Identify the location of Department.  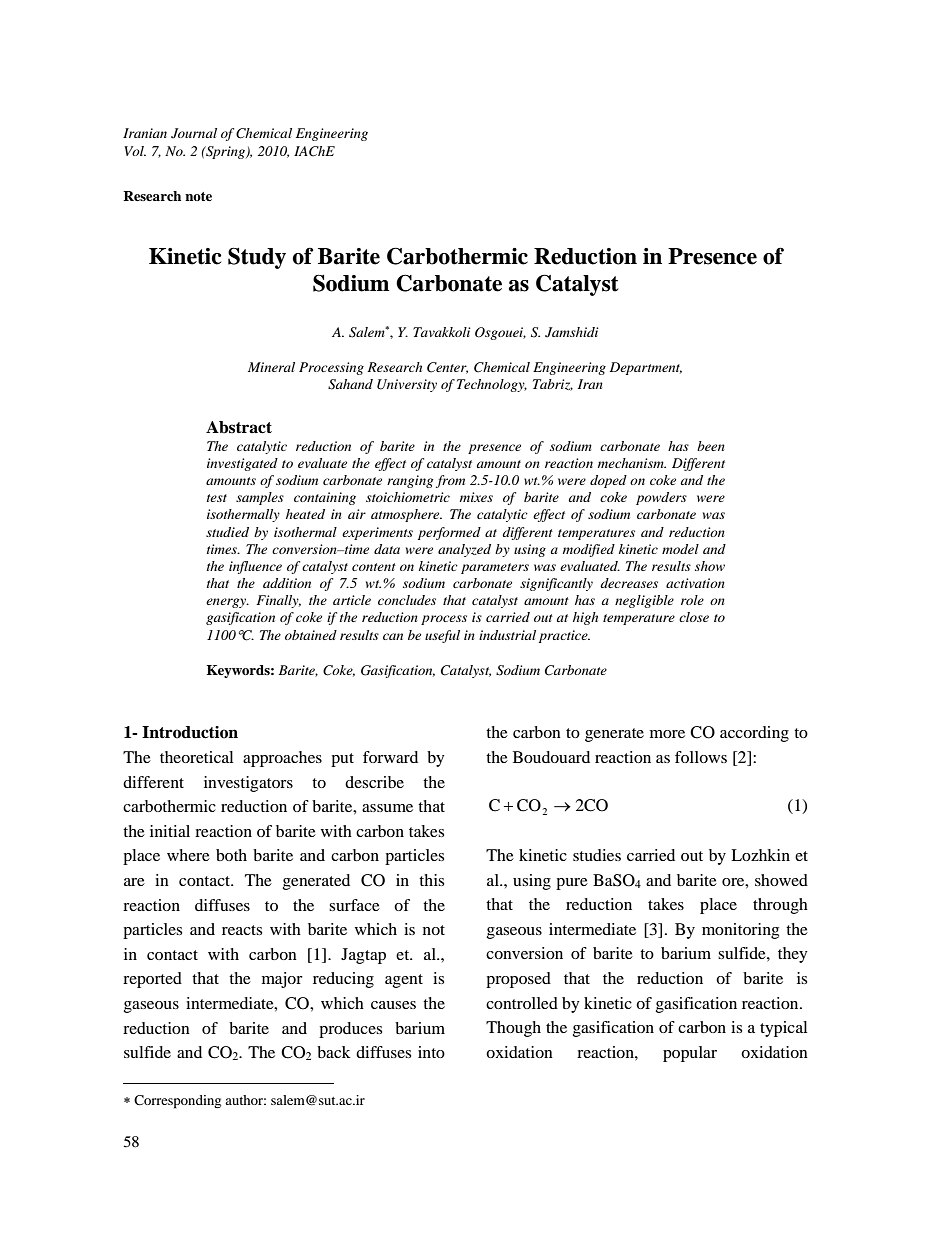
(646, 368).
